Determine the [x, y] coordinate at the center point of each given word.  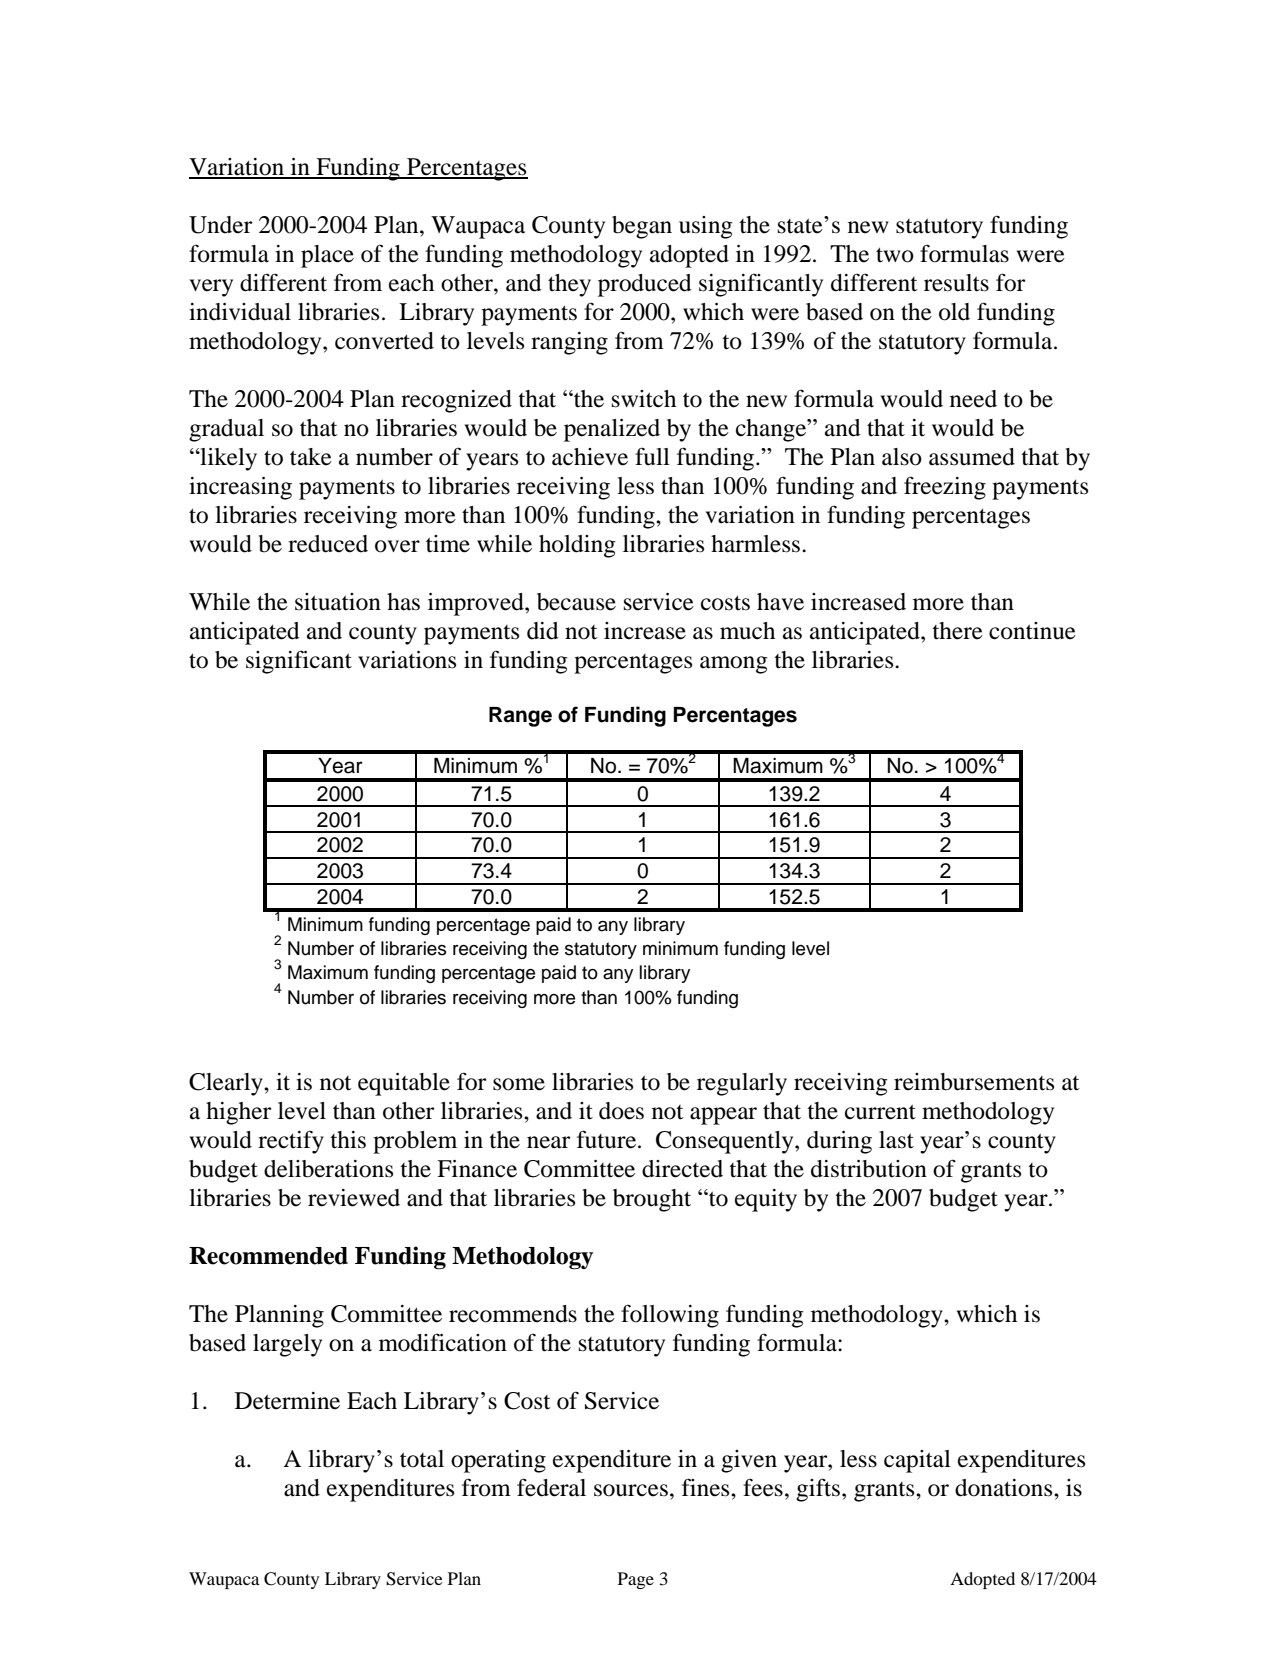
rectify [291, 1142]
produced [645, 285]
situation [338, 602]
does [621, 1111]
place [327, 256]
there [957, 631]
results [956, 283]
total [422, 1459]
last [896, 1140]
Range [520, 717]
